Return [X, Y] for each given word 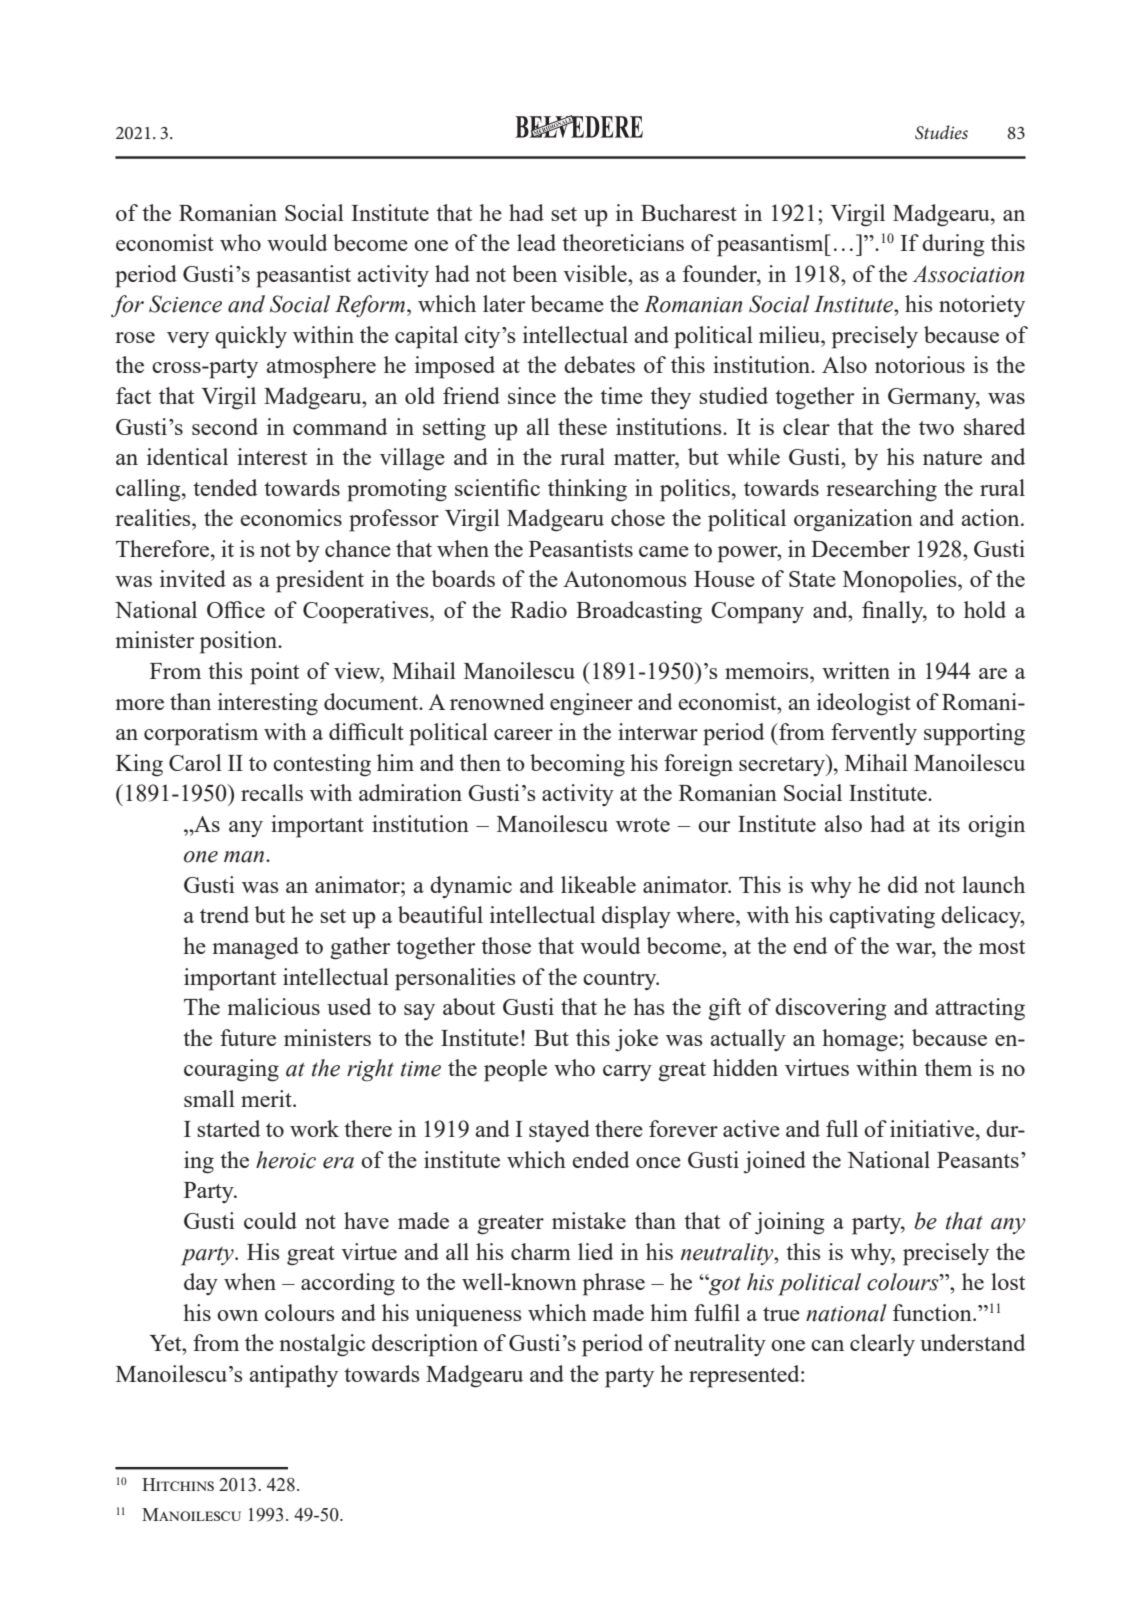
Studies [941, 132]
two [936, 428]
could [270, 1220]
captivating [882, 917]
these [582, 426]
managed [255, 948]
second [225, 426]
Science [185, 304]
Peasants [978, 1160]
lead [536, 242]
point [274, 673]
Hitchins [178, 1484]
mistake [589, 1220]
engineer [591, 704]
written [856, 670]
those [506, 945]
